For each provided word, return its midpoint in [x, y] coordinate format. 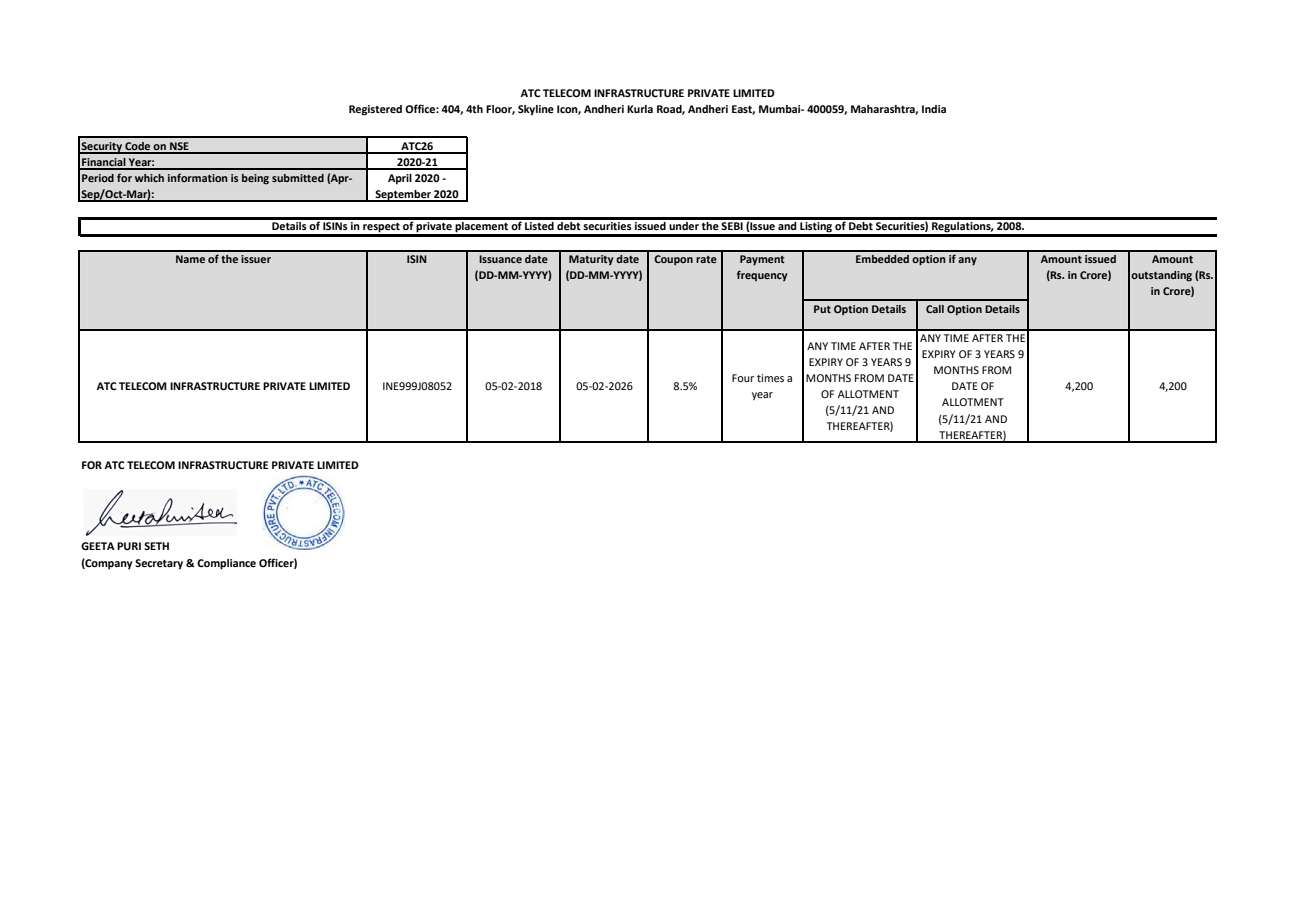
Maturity [591, 260]
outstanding [1161, 276]
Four [743, 378]
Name [190, 259]
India [934, 109]
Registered [375, 110]
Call [935, 309]
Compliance [226, 564]
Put [822, 309]
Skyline [536, 110]
